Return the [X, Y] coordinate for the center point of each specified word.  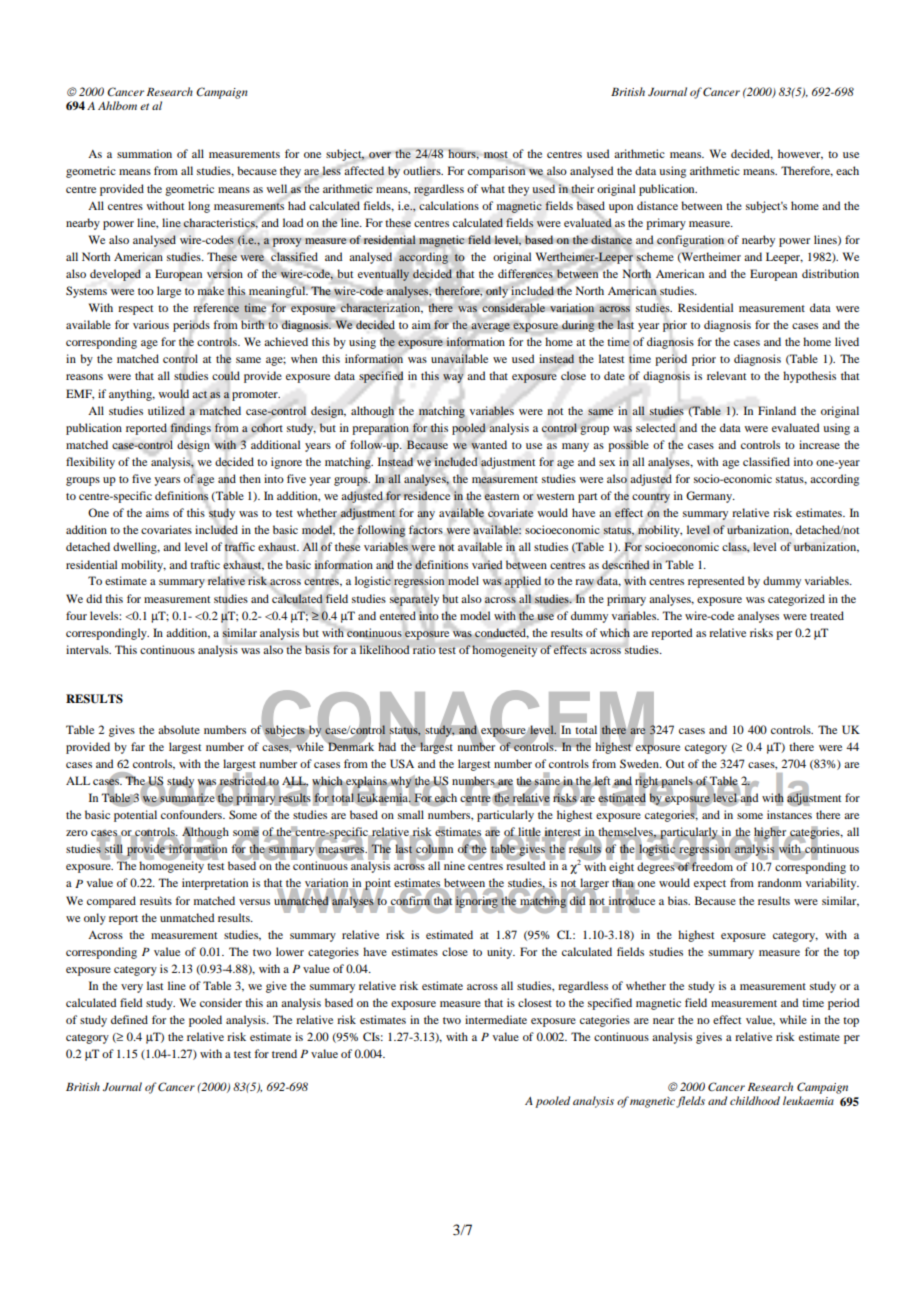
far [138, 746]
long [199, 207]
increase [819, 444]
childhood [755, 1100]
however [800, 154]
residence [426, 496]
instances [789, 814]
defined [129, 1019]
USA [402, 763]
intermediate [496, 1019]
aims [157, 512]
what [493, 188]
